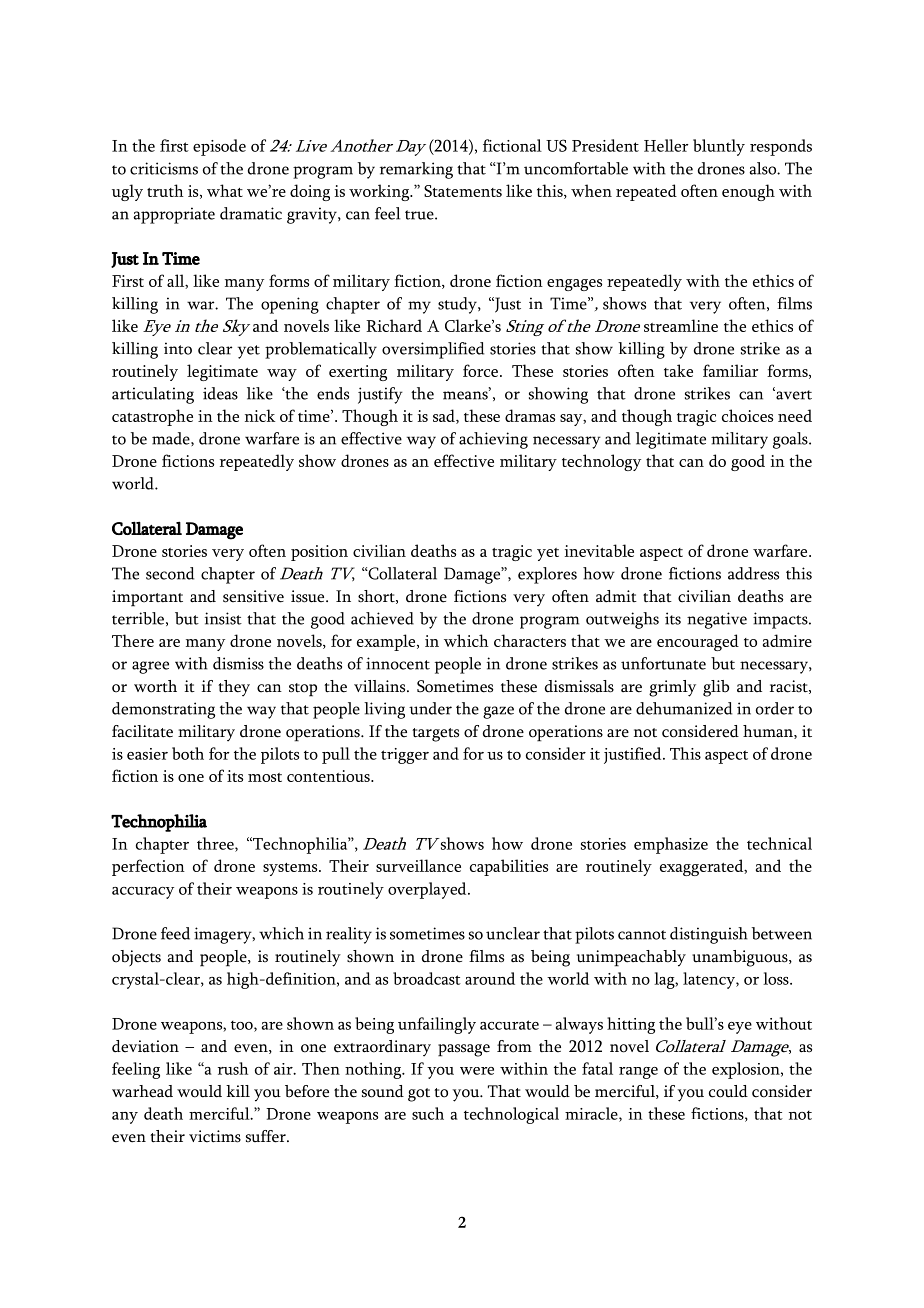 The image size is (924, 1308). Describe the element at coordinates (671, 845) in the document. I see `emphasize` at that location.
